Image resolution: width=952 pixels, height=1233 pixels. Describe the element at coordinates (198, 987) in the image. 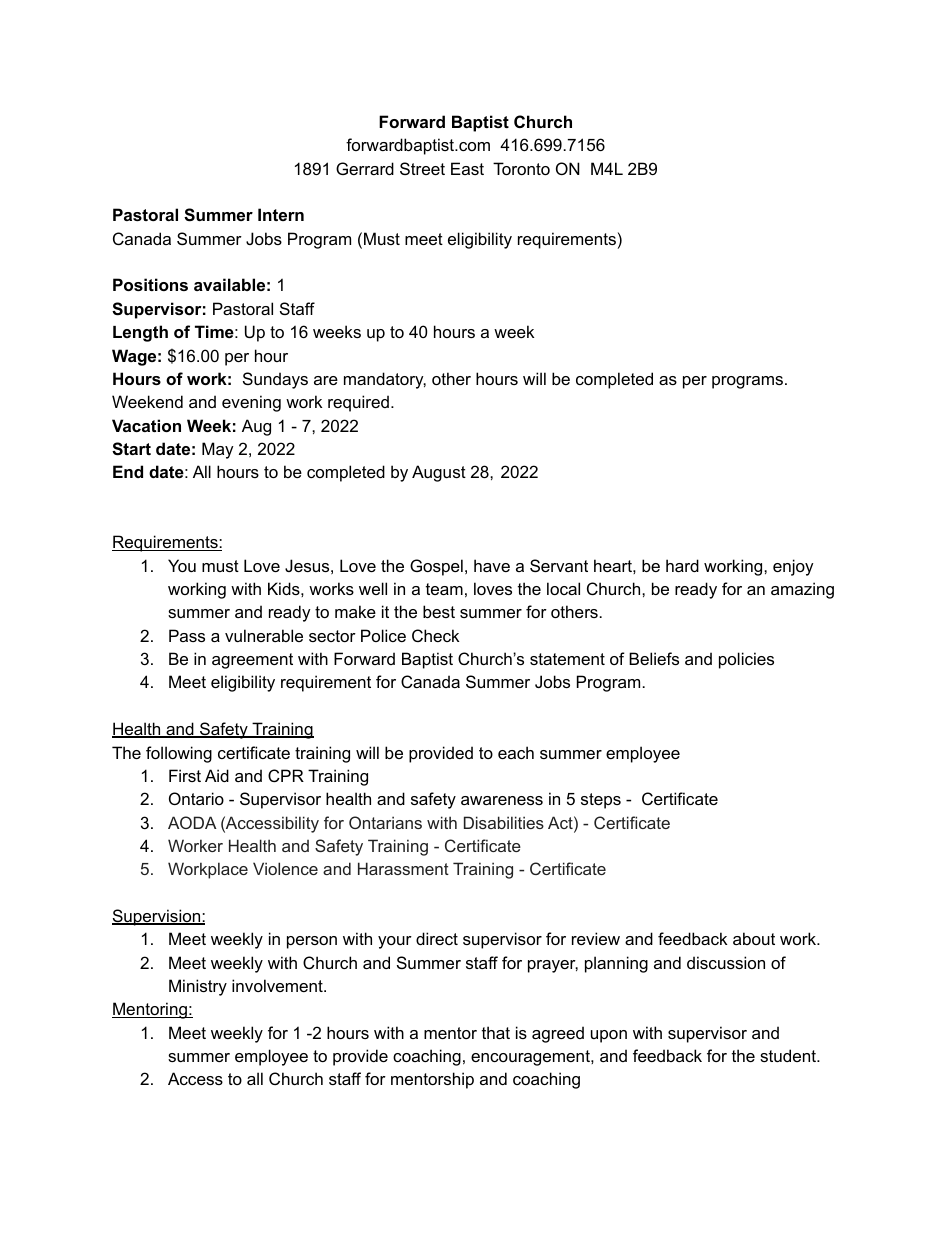

I see `Ministry` at that location.
